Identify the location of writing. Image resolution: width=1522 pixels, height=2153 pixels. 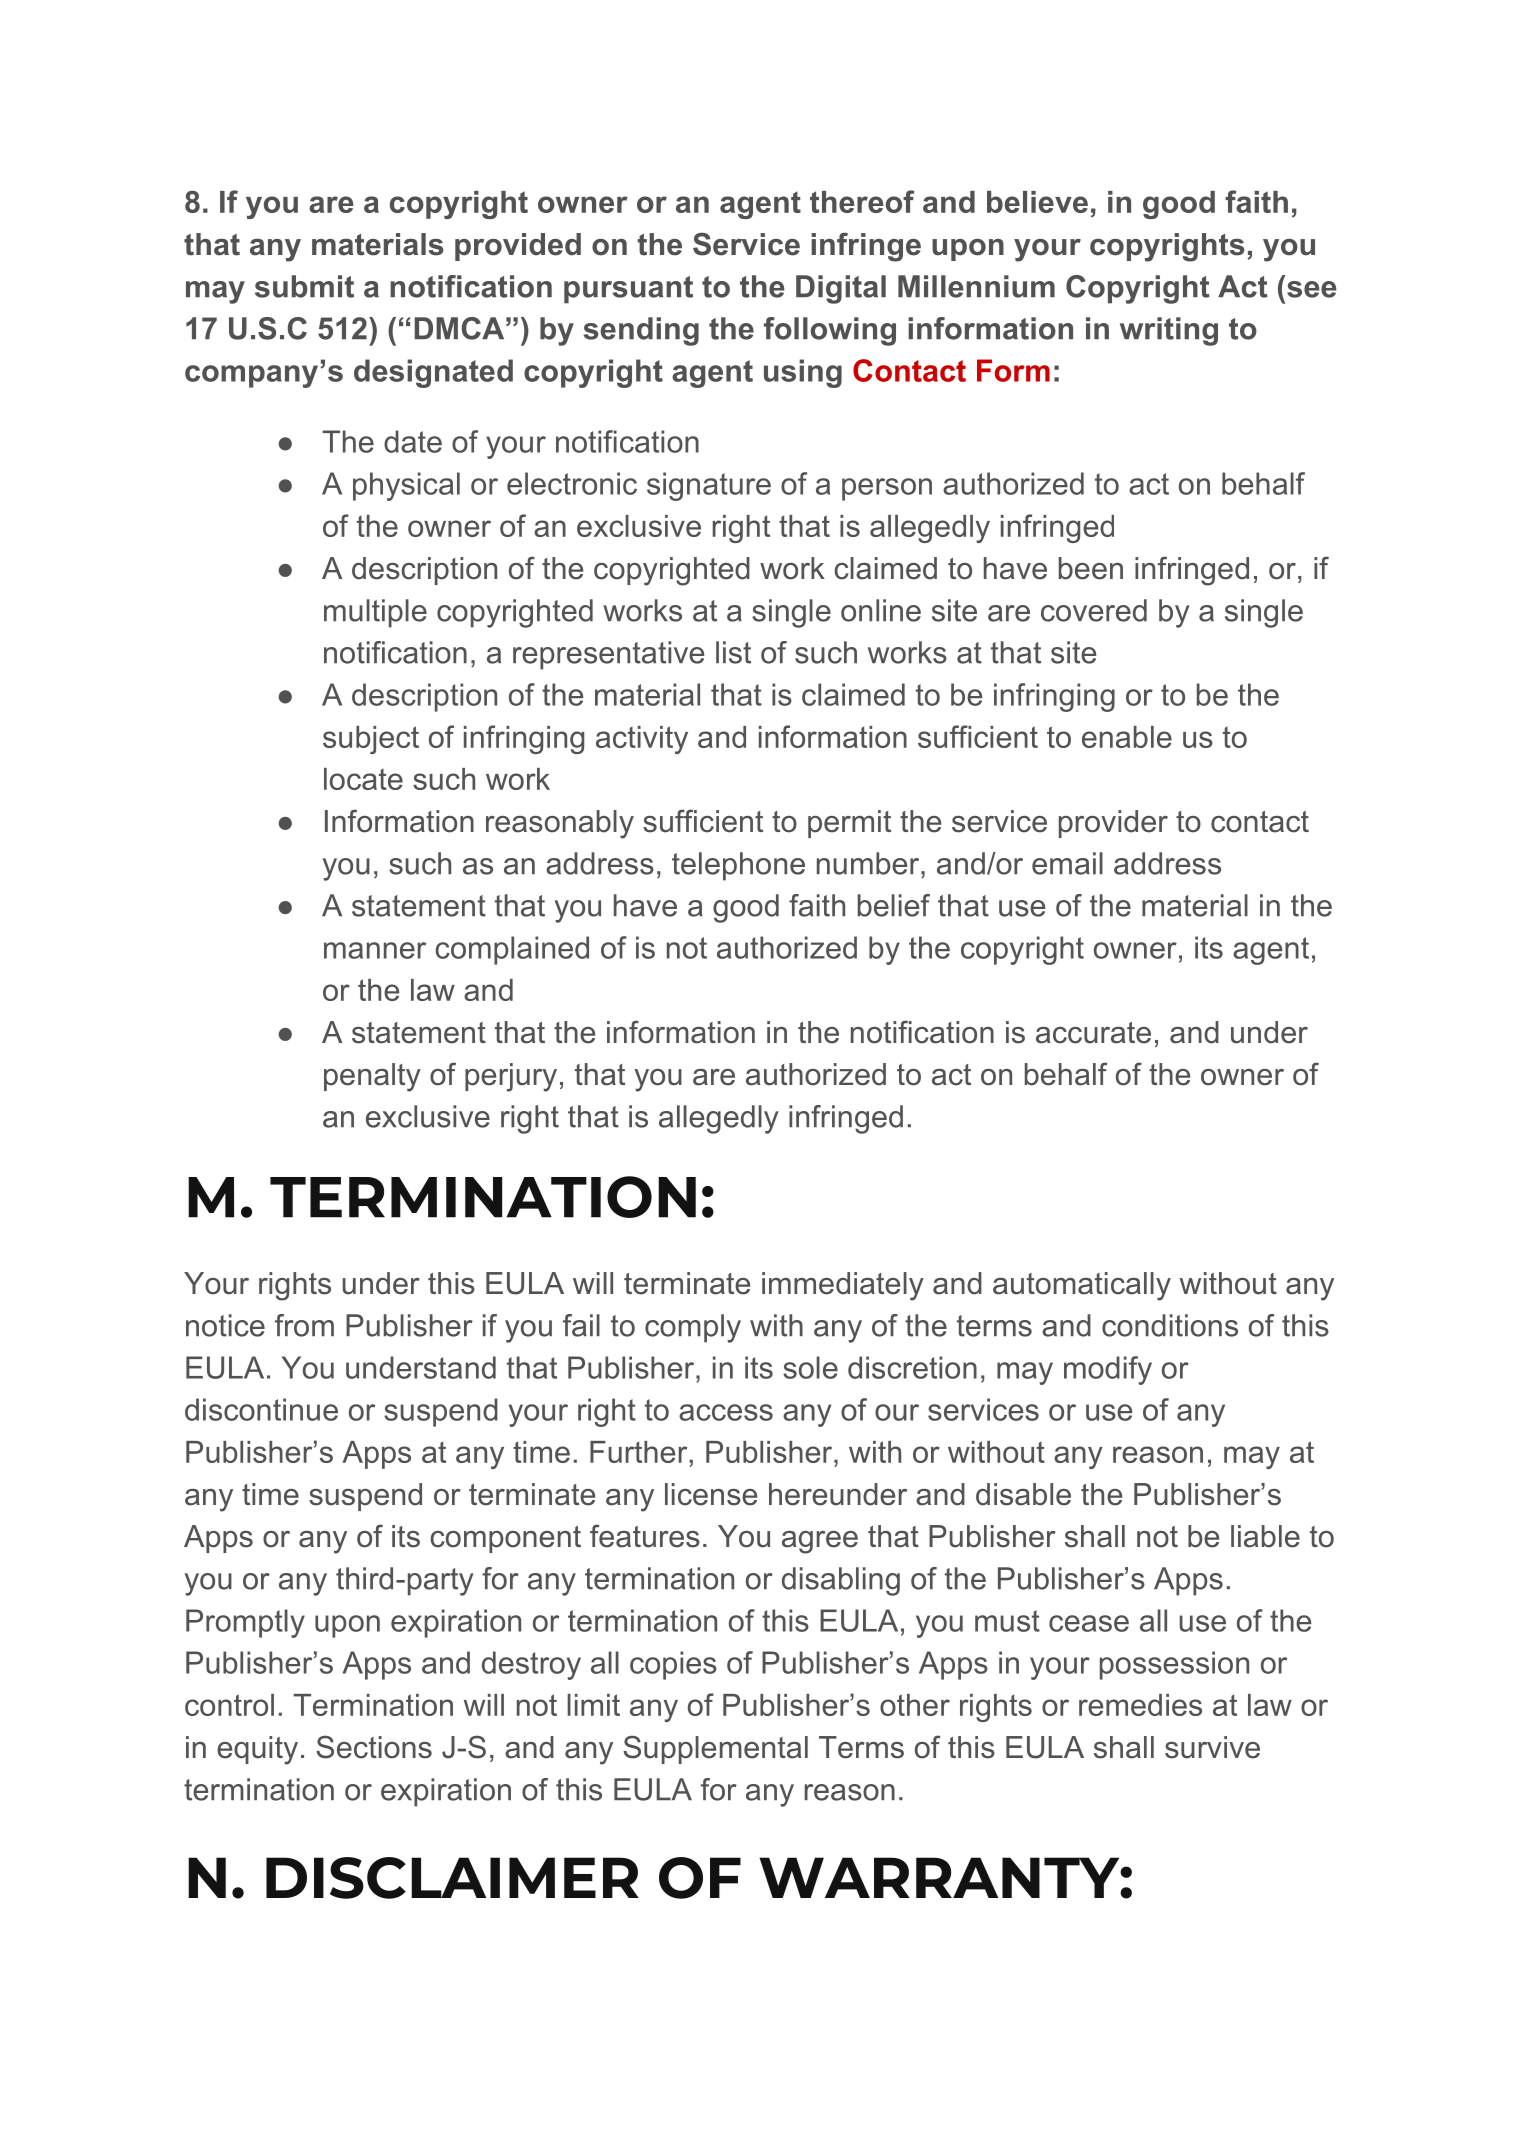
(1169, 331).
